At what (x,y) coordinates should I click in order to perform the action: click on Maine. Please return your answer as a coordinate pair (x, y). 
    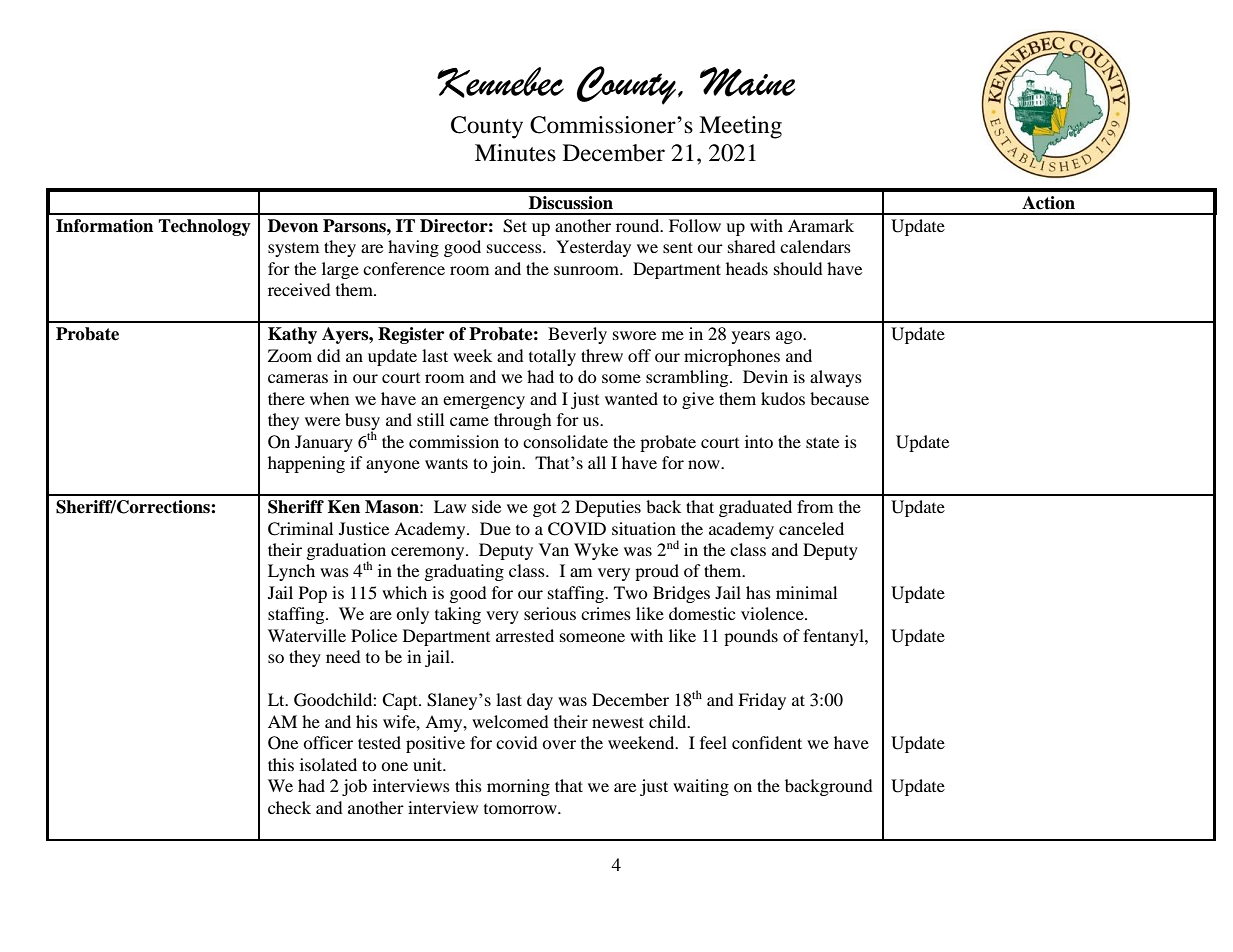
    Looking at the image, I should click on (747, 82).
